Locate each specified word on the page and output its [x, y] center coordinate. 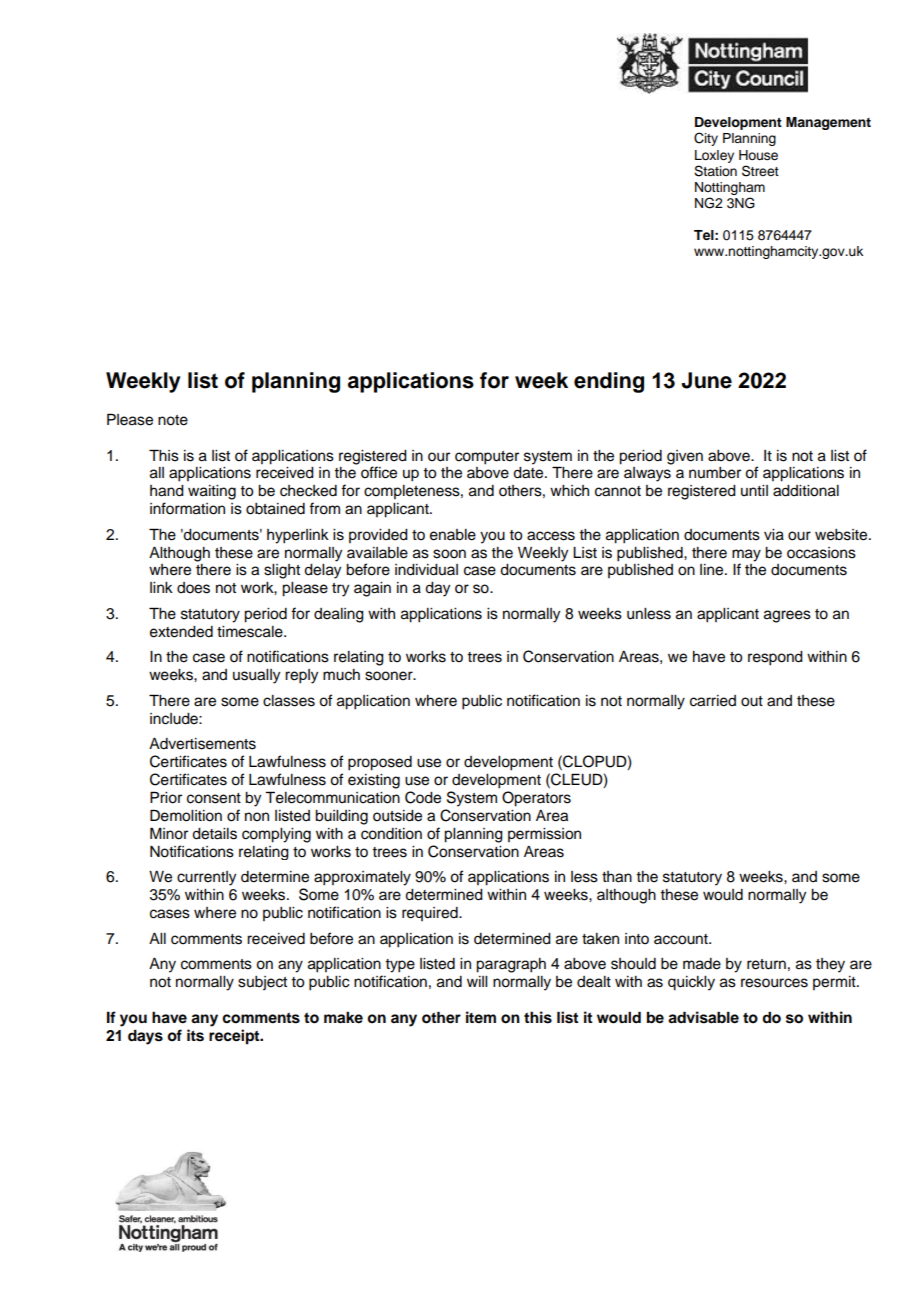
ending [609, 382]
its [195, 1035]
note [173, 420]
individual [426, 570]
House [758, 155]
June [706, 380]
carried [713, 701]
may [746, 555]
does [193, 588]
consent [214, 798]
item [481, 1017]
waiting [212, 492]
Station [715, 171]
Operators [536, 799]
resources [774, 983]
